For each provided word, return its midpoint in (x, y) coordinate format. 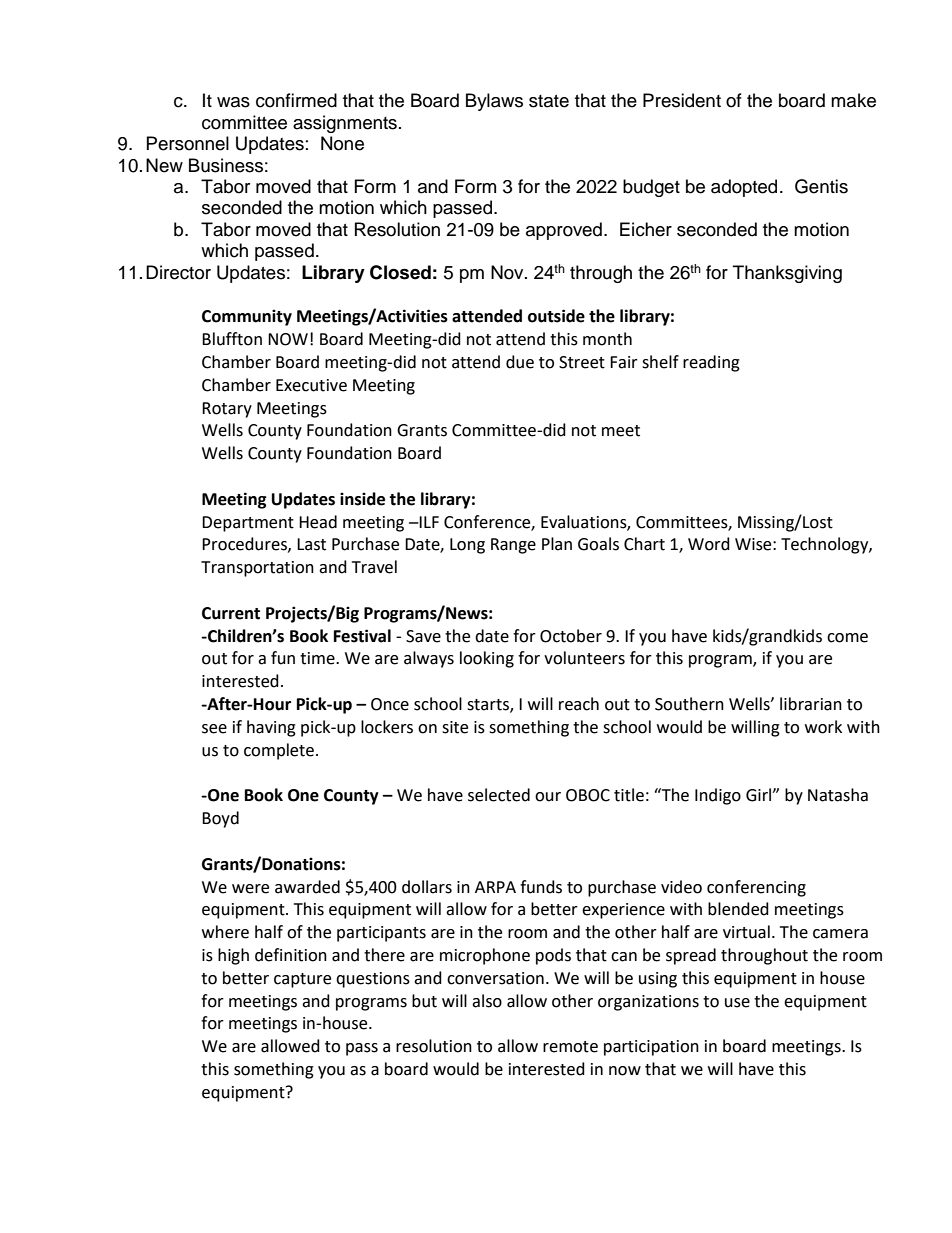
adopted (744, 188)
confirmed (296, 100)
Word (709, 544)
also (487, 1001)
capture (302, 980)
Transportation (257, 569)
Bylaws (494, 102)
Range (513, 546)
